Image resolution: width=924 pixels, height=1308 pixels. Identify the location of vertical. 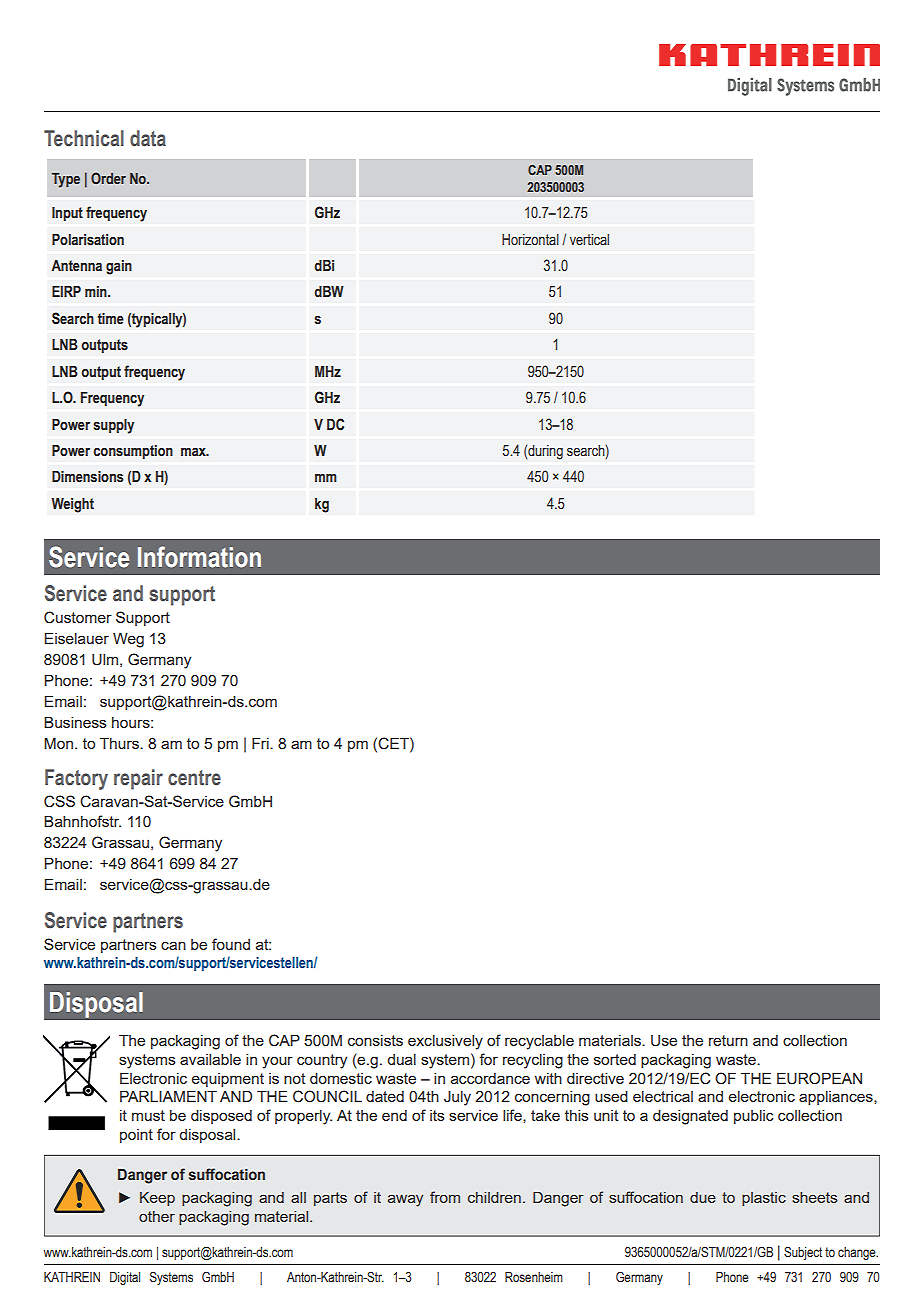
(589, 240).
